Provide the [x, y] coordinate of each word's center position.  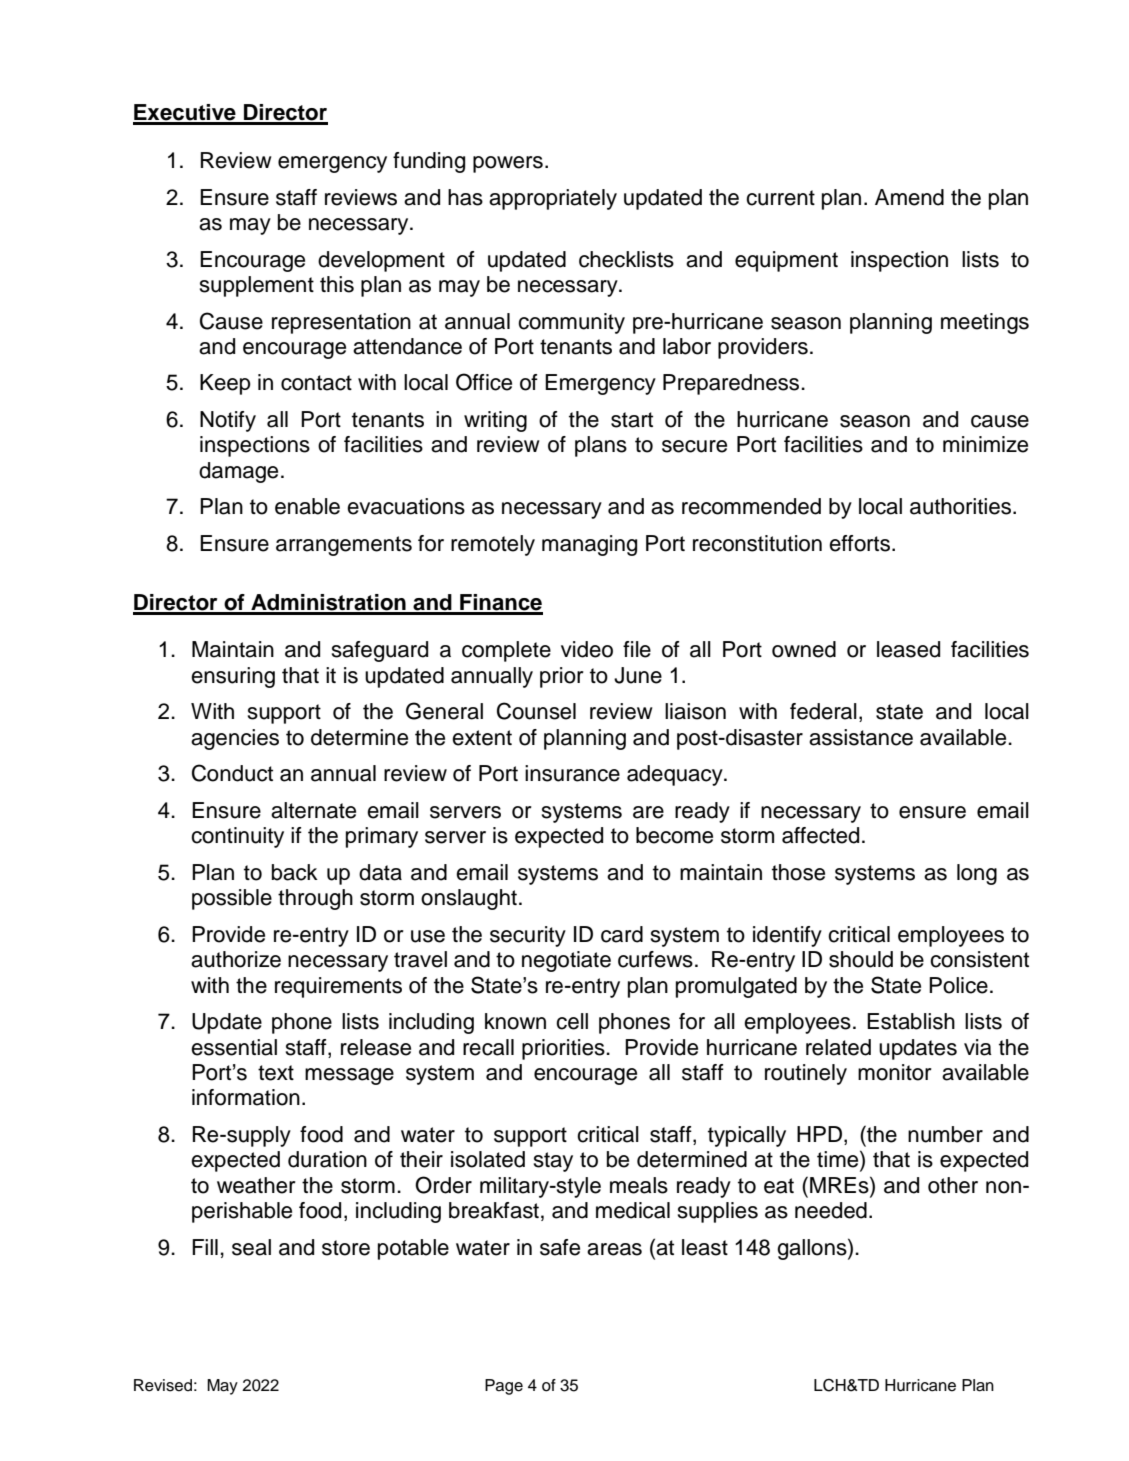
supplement [257, 286]
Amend [909, 197]
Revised [163, 1385]
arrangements [344, 546]
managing [589, 545]
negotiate [566, 961]
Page [504, 1387]
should [861, 959]
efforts [859, 543]
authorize [236, 959]
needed [831, 1210]
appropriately [553, 199]
